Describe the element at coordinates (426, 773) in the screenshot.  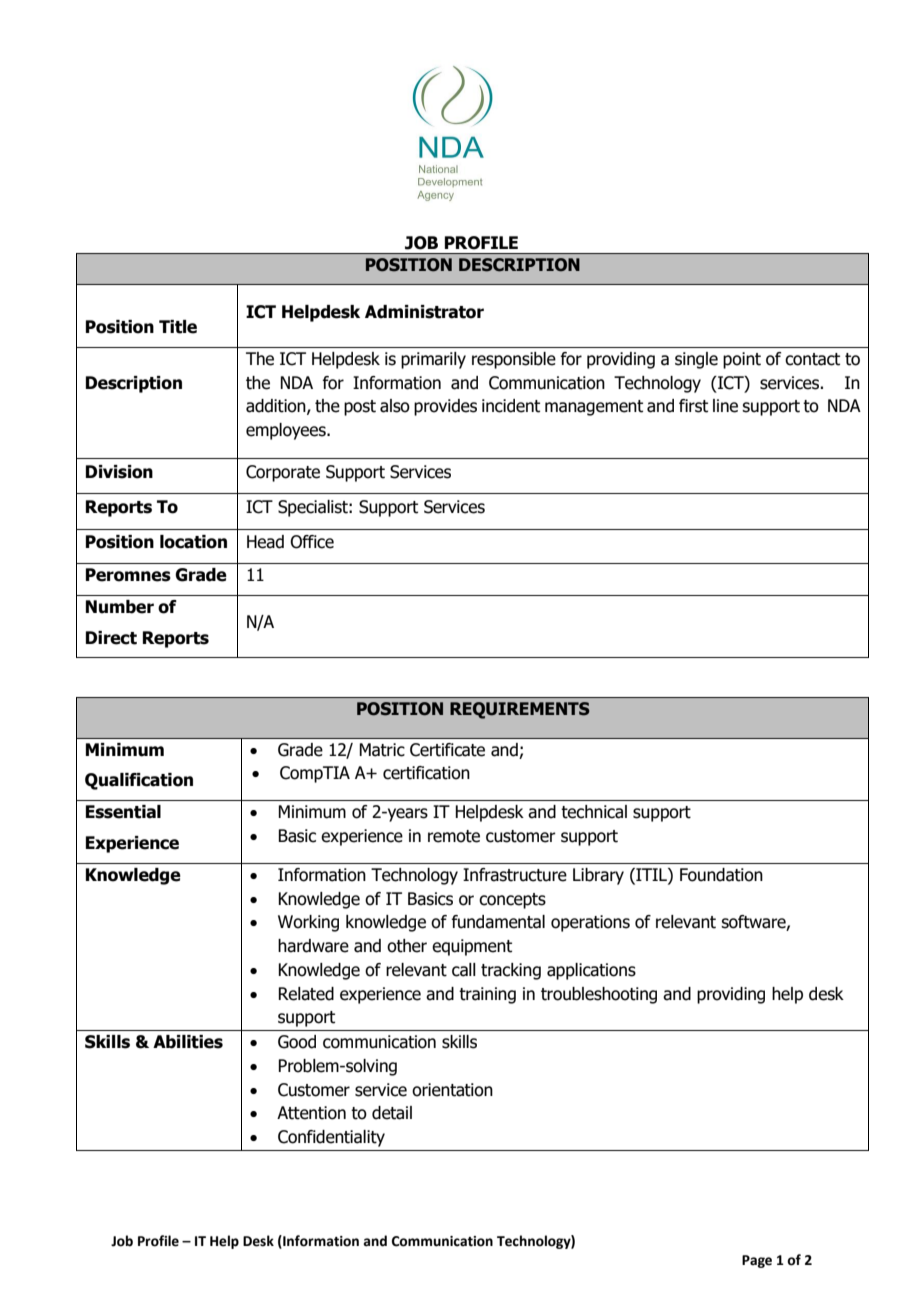
I see `certification` at that location.
